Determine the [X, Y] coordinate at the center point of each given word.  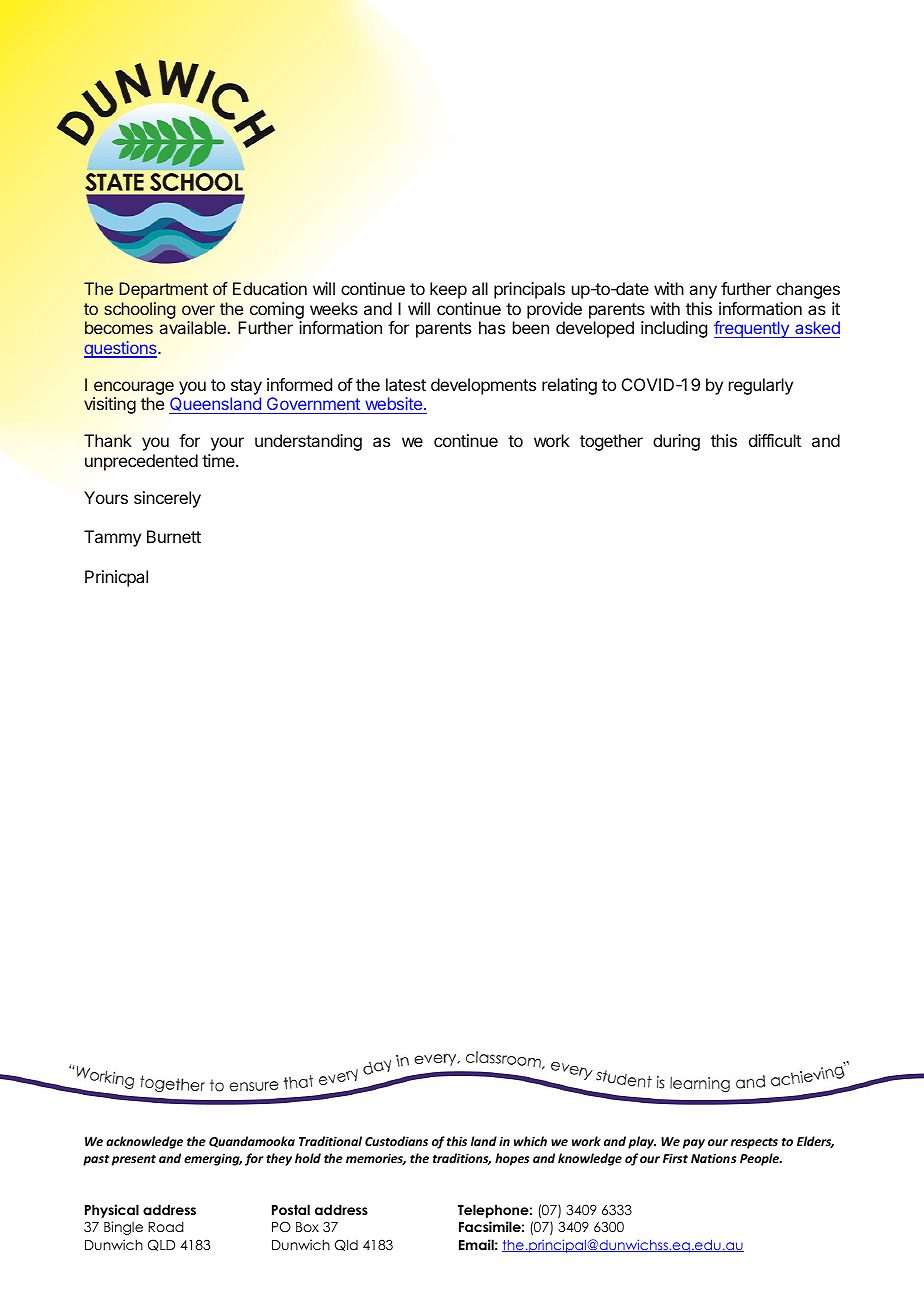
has [492, 327]
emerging [213, 1159]
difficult [775, 440]
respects [754, 1143]
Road [166, 1226]
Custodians [396, 1141]
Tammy [112, 538]
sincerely [167, 499]
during [676, 442]
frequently [752, 329]
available [192, 327]
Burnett [174, 536]
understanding [308, 442]
